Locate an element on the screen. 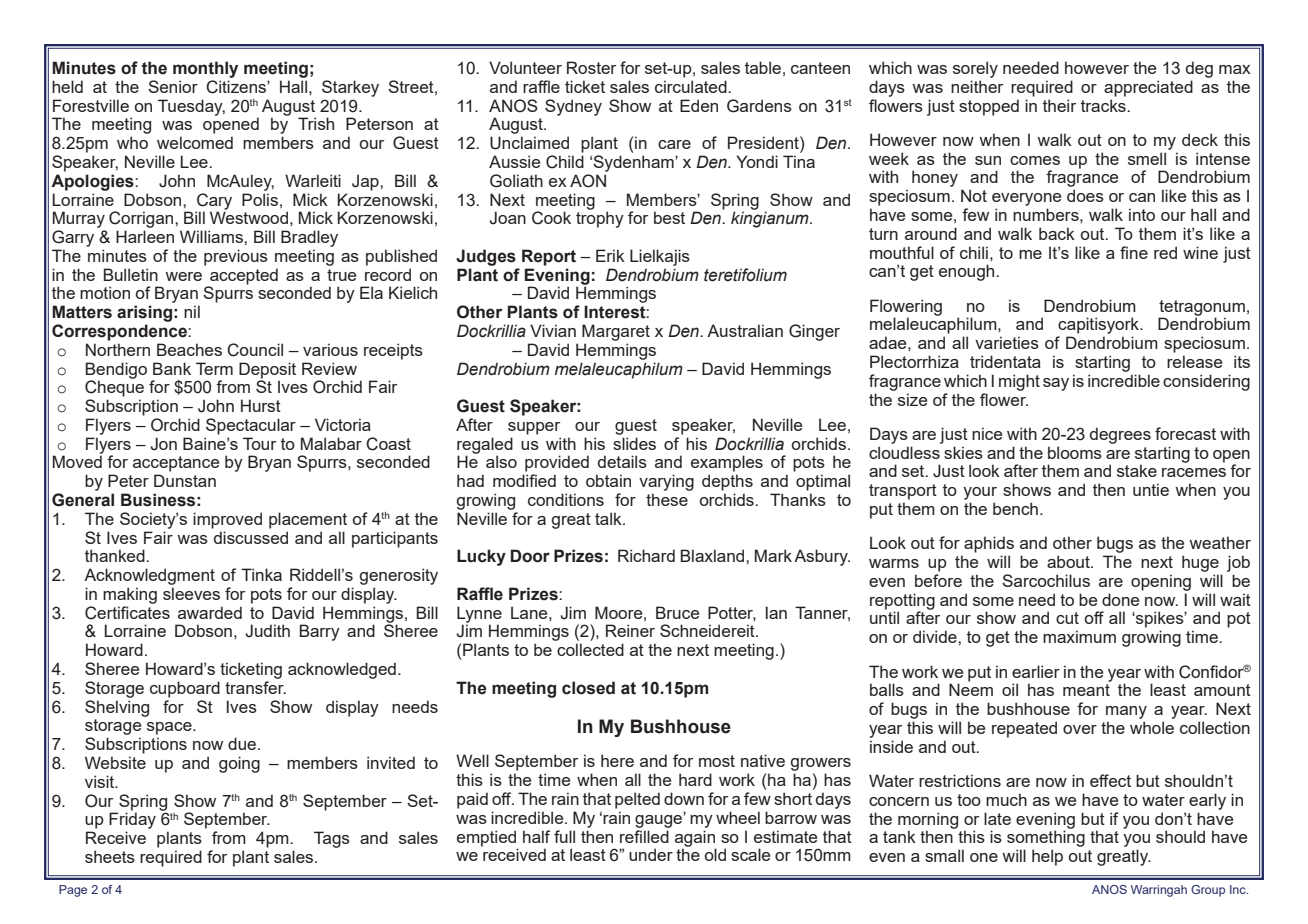 This screenshot has width=1308, height=924. meant is located at coordinates (1086, 690).
